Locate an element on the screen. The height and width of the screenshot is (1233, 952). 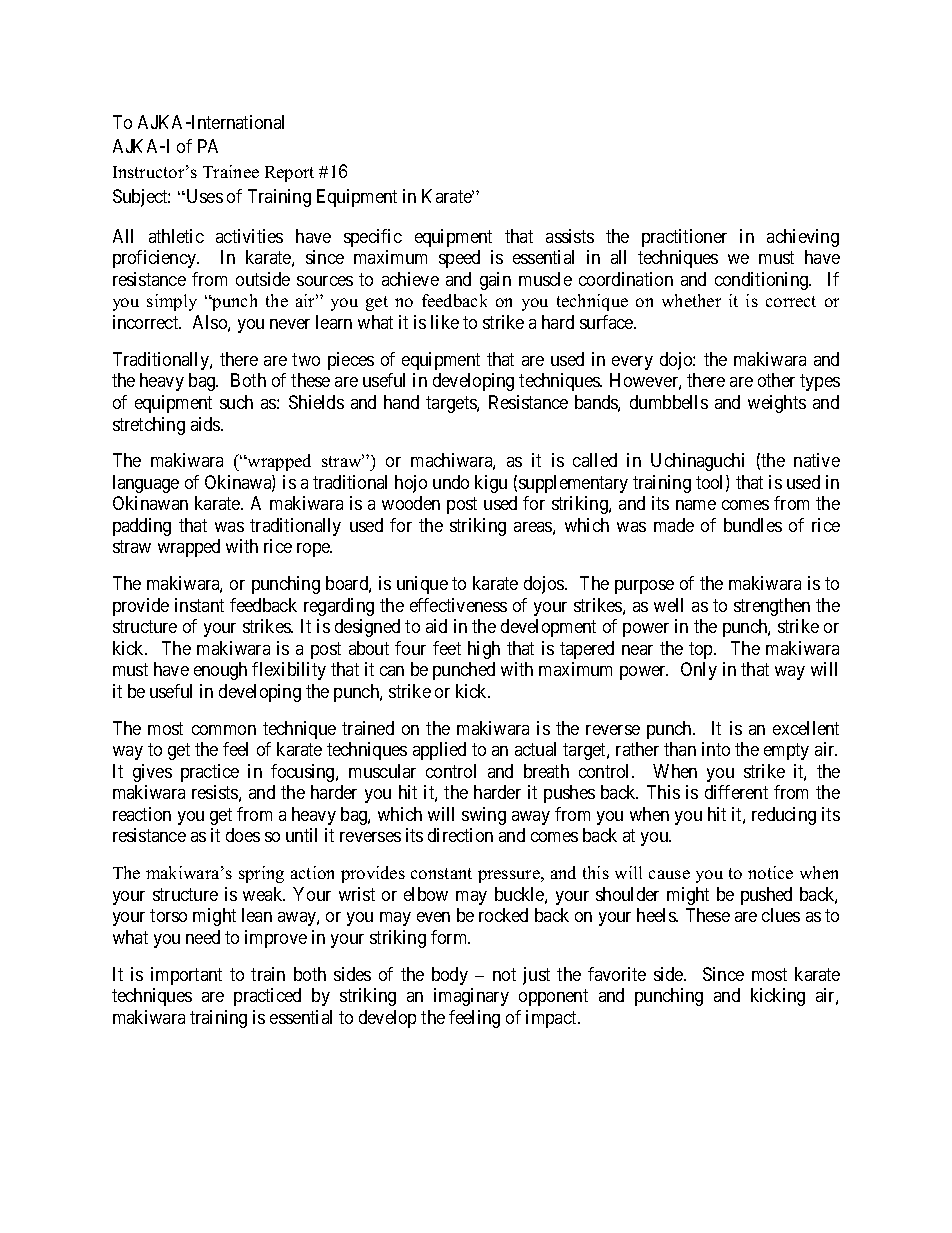
aids is located at coordinates (206, 424).
